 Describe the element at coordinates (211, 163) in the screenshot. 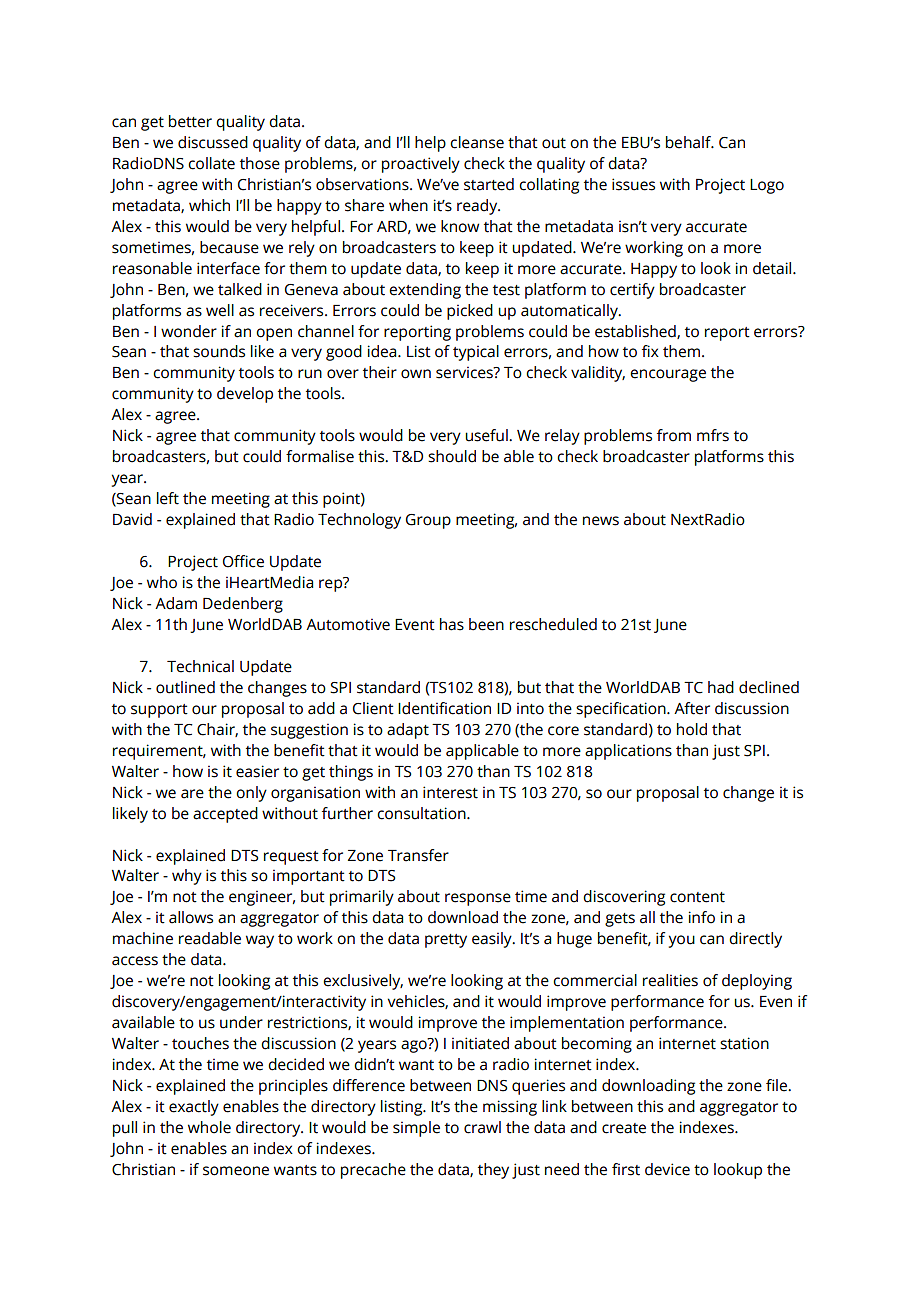

I see `collate` at that location.
